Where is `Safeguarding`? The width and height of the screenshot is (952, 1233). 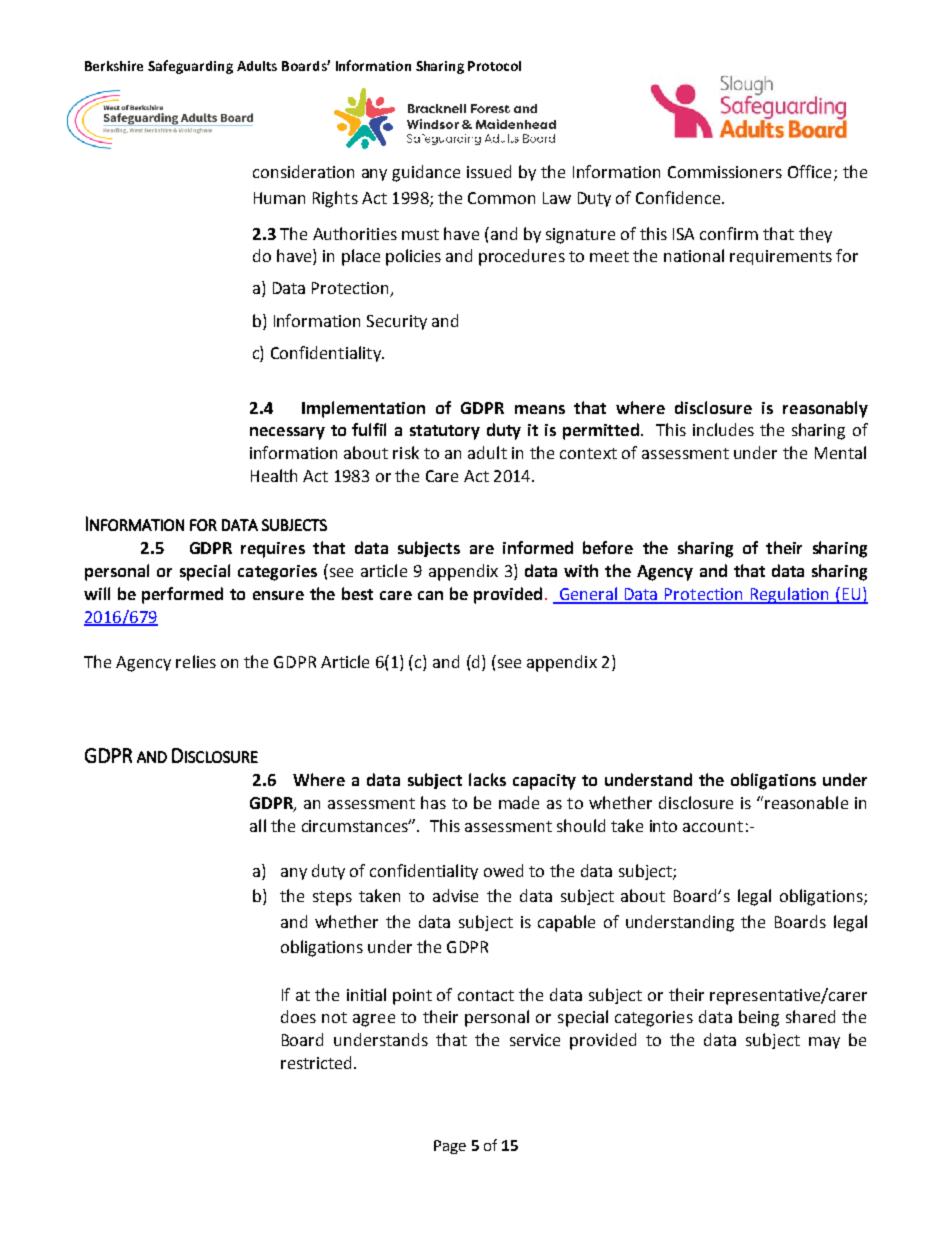 Safeguarding is located at coordinates (190, 67).
